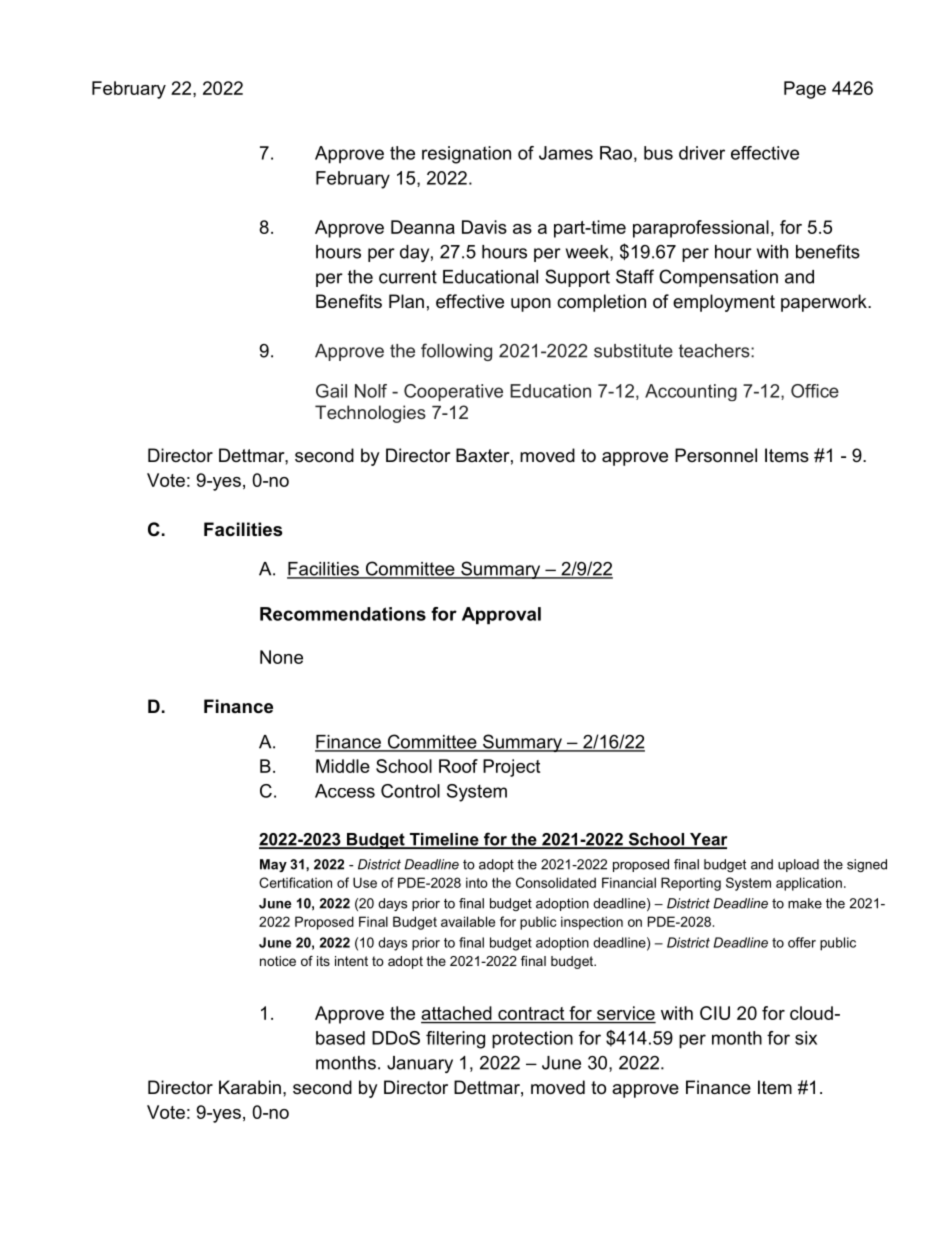 The width and height of the page is (952, 1233). Describe the element at coordinates (566, 153) in the page. I see `James` at that location.
